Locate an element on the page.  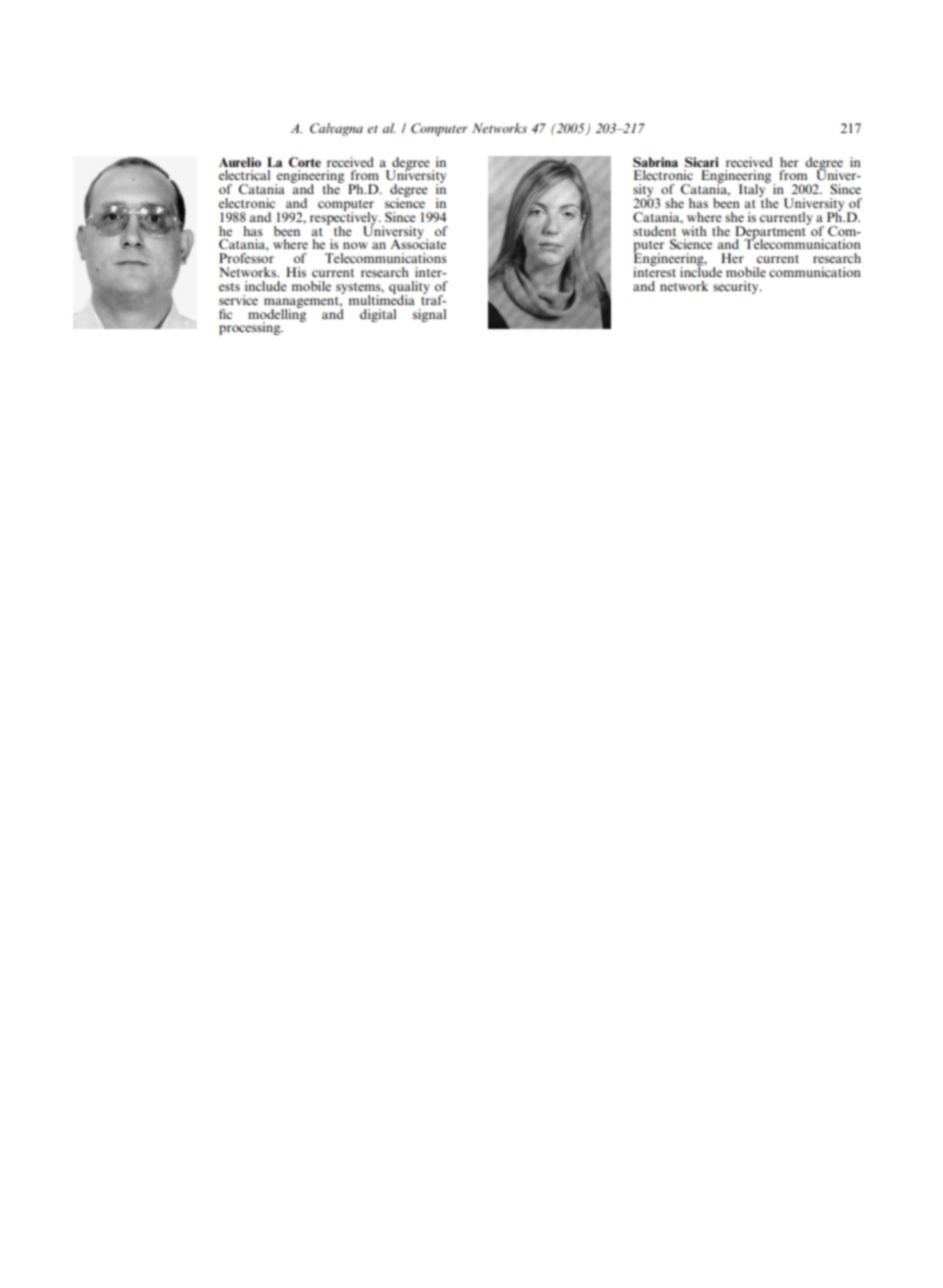
Sabrina is located at coordinates (655, 162).
